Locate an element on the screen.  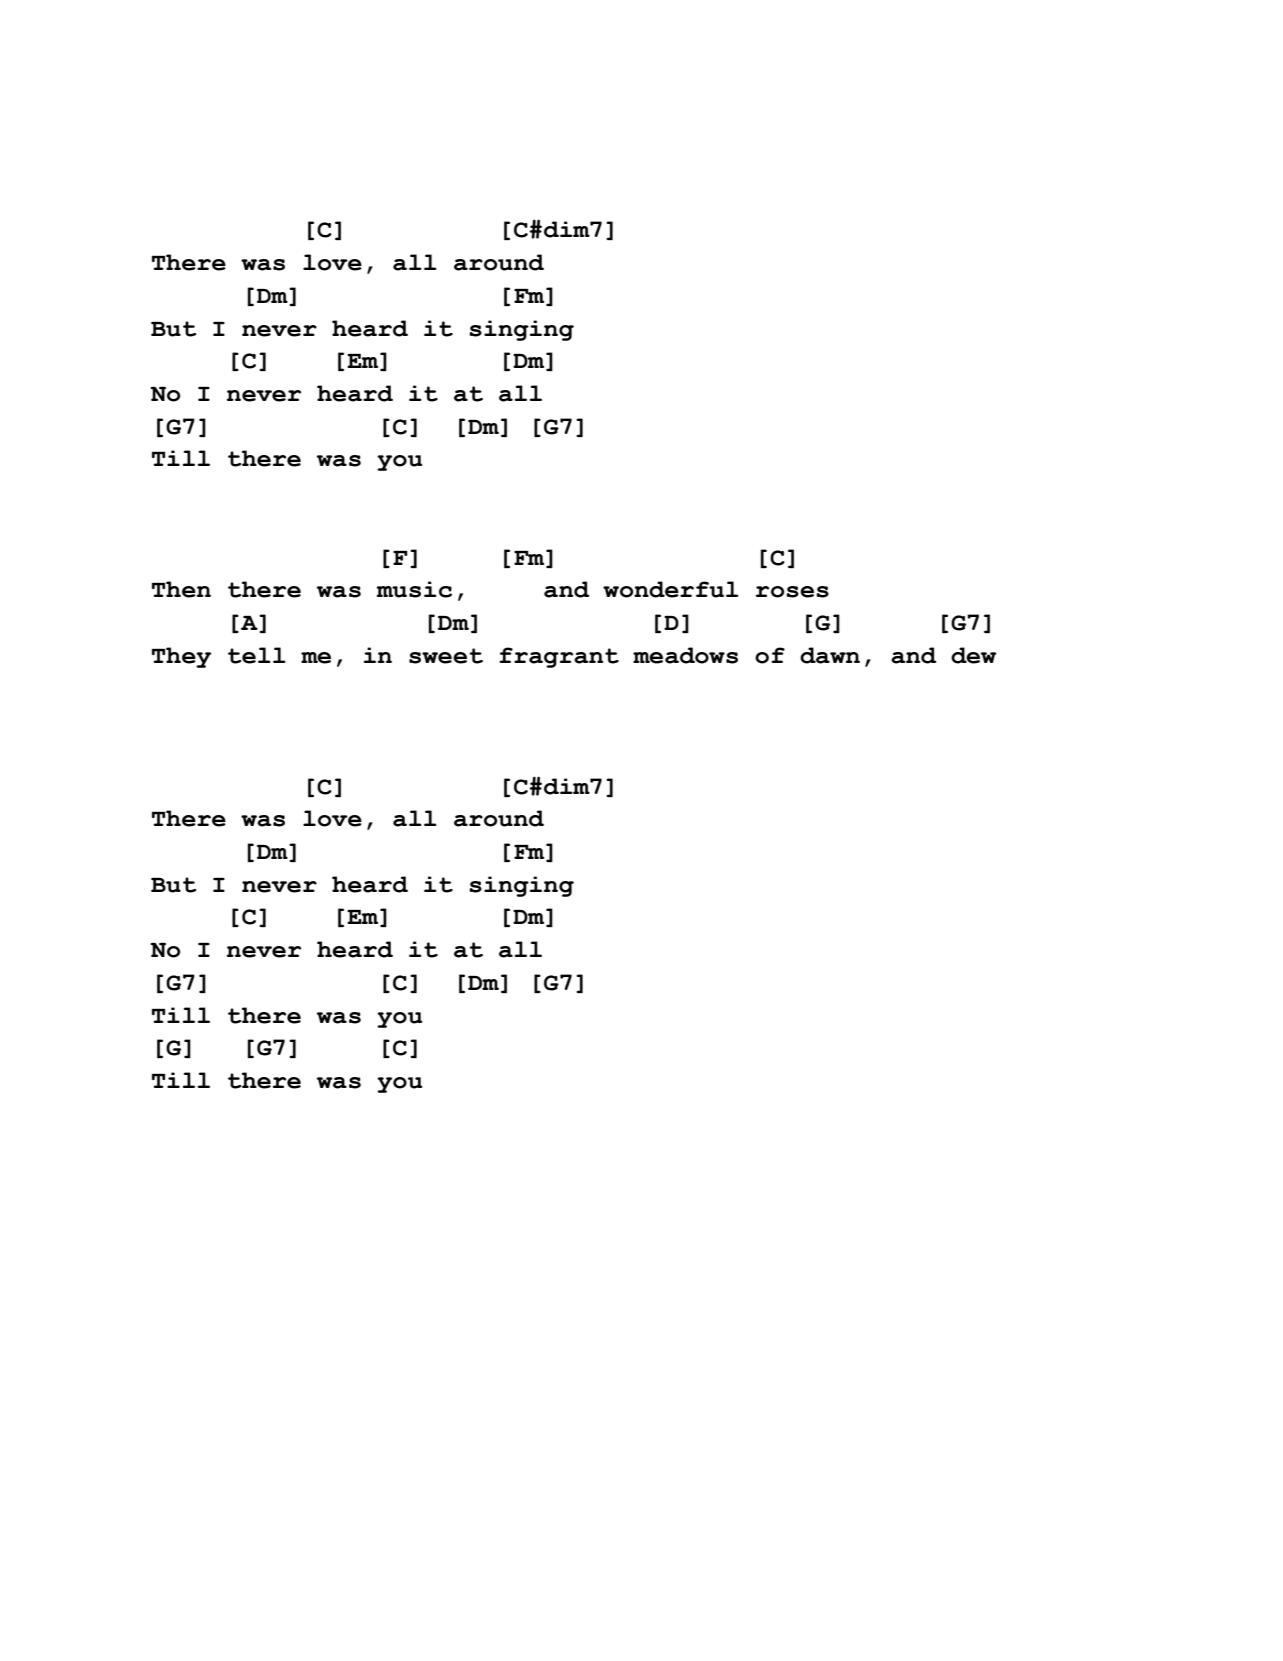
music is located at coordinates (414, 589).
